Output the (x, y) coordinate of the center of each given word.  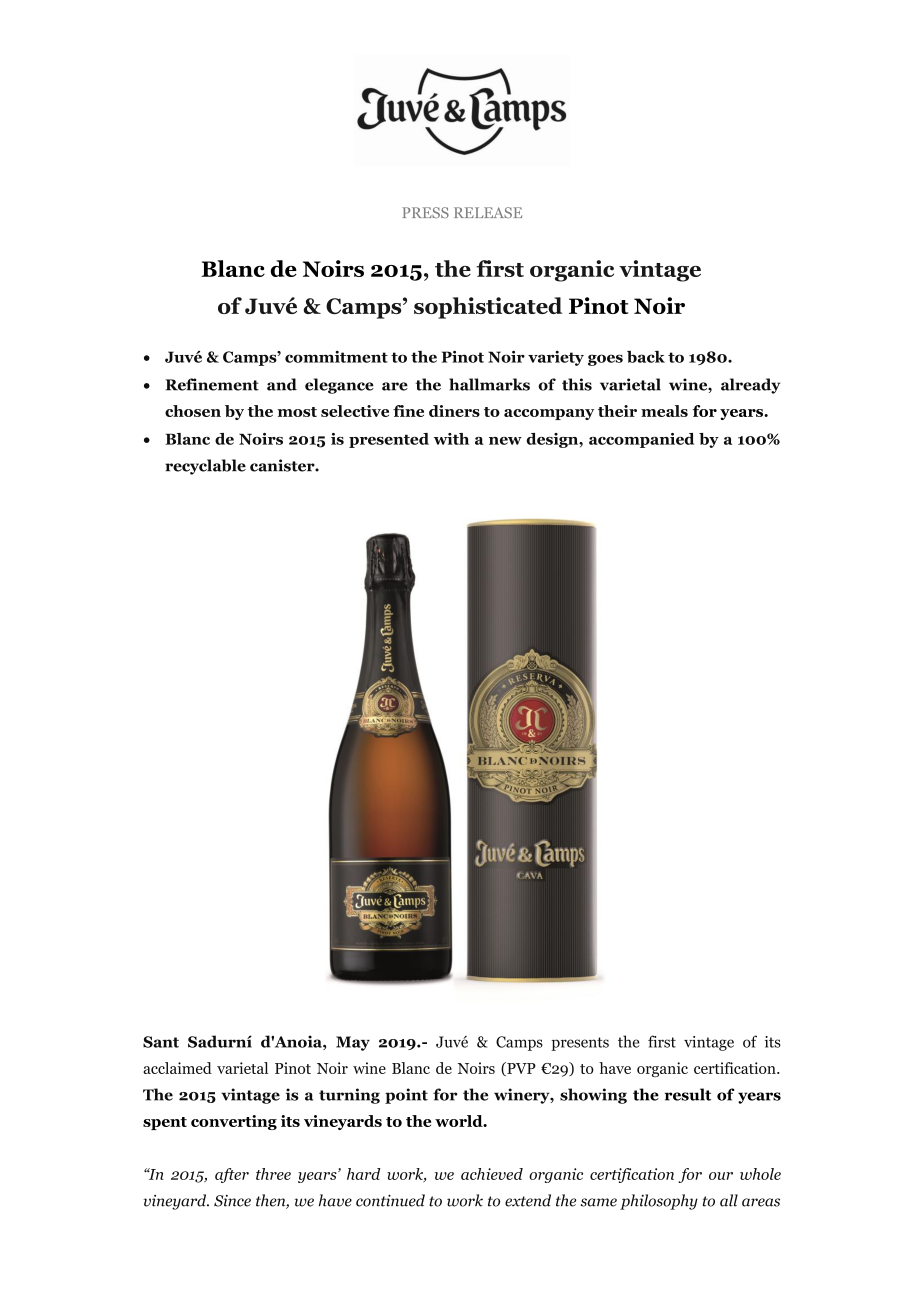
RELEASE (488, 212)
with (451, 439)
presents (580, 1044)
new (505, 441)
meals (664, 411)
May (353, 1043)
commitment (336, 357)
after (232, 1175)
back (646, 357)
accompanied (641, 440)
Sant (161, 1042)
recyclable (205, 467)
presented (389, 440)
